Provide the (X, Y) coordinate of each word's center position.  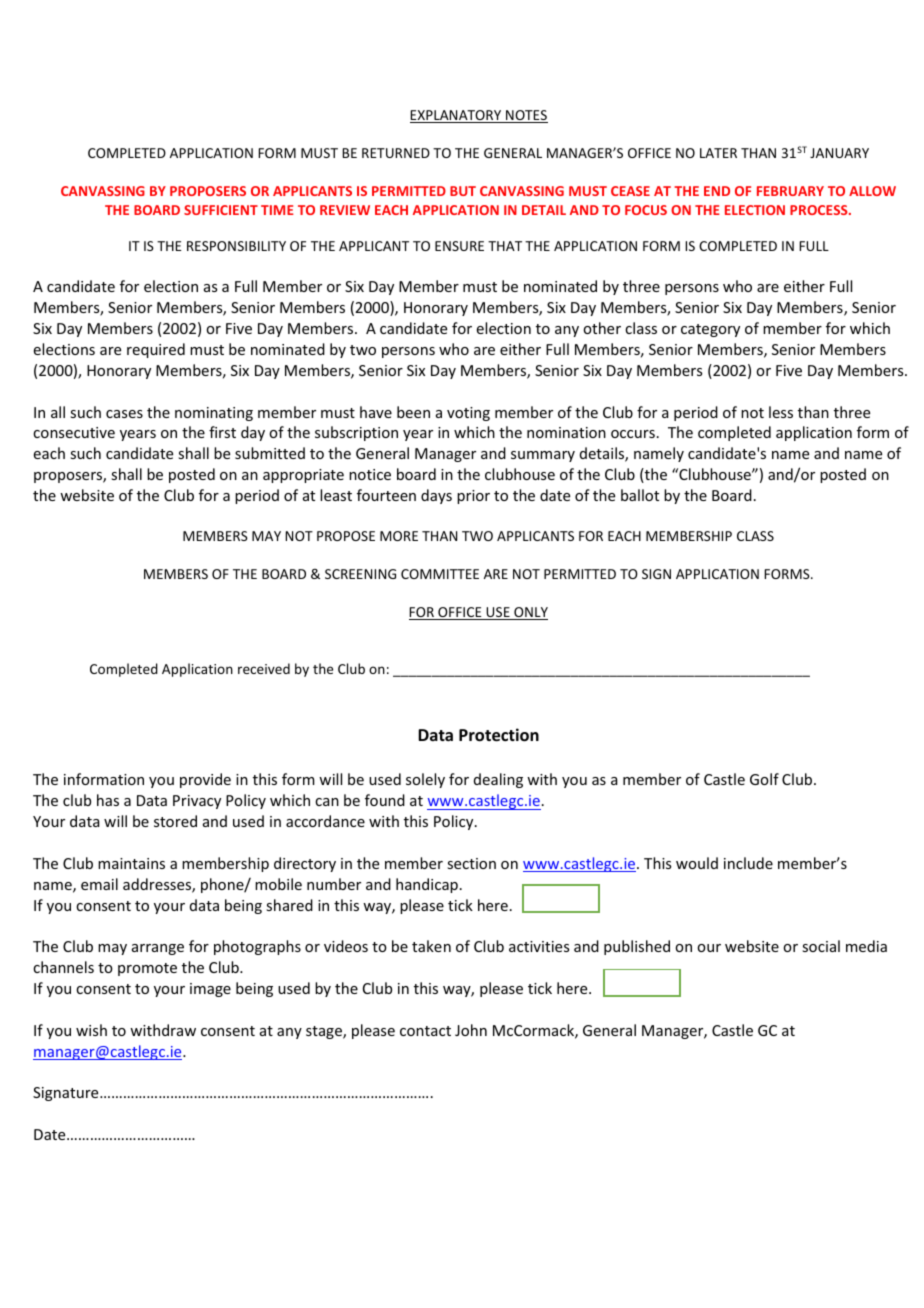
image (210, 990)
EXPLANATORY (457, 116)
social (821, 946)
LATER (718, 153)
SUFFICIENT (221, 210)
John (471, 1030)
